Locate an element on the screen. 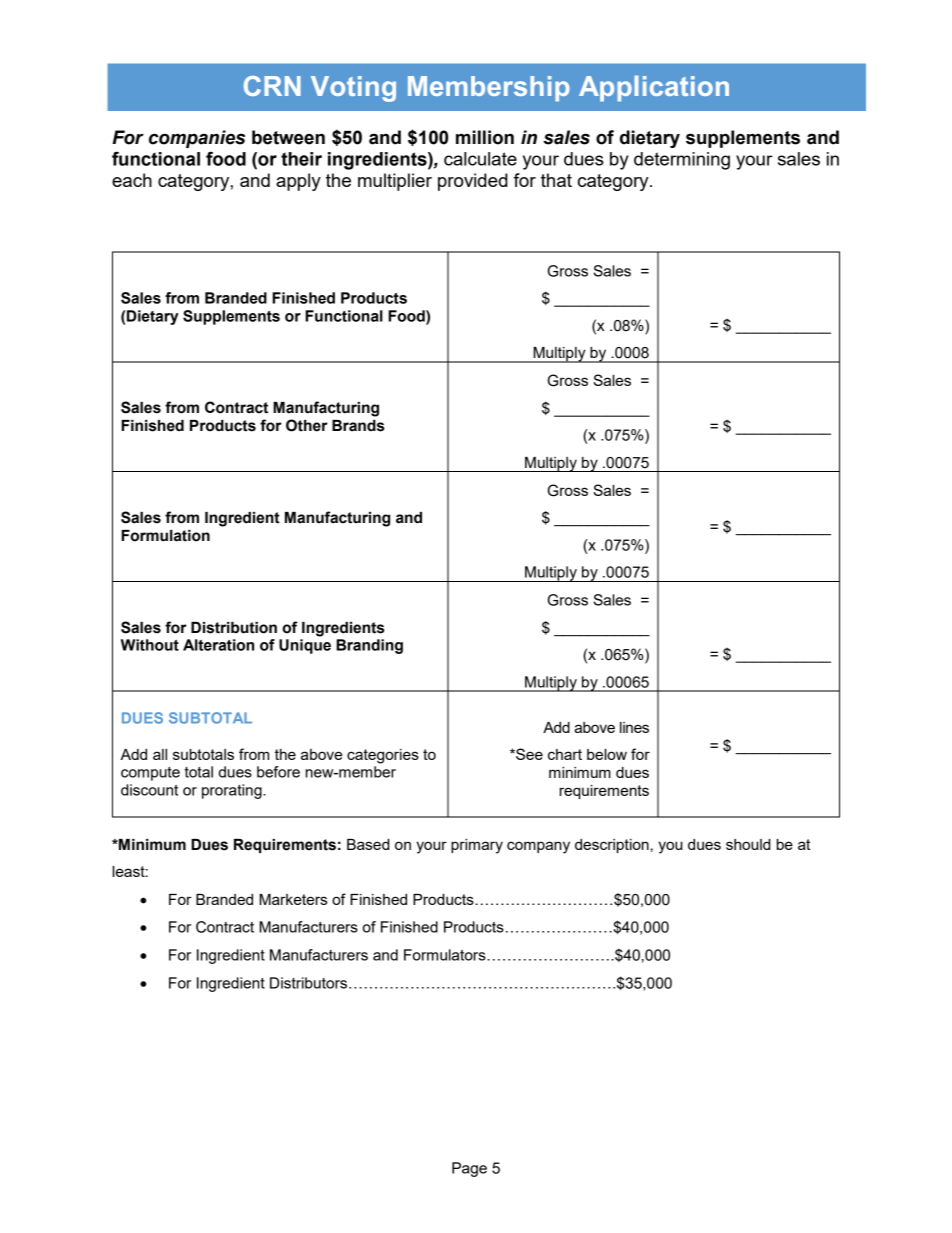 Image resolution: width=952 pixels, height=1233 pixels. Application is located at coordinates (654, 88).
